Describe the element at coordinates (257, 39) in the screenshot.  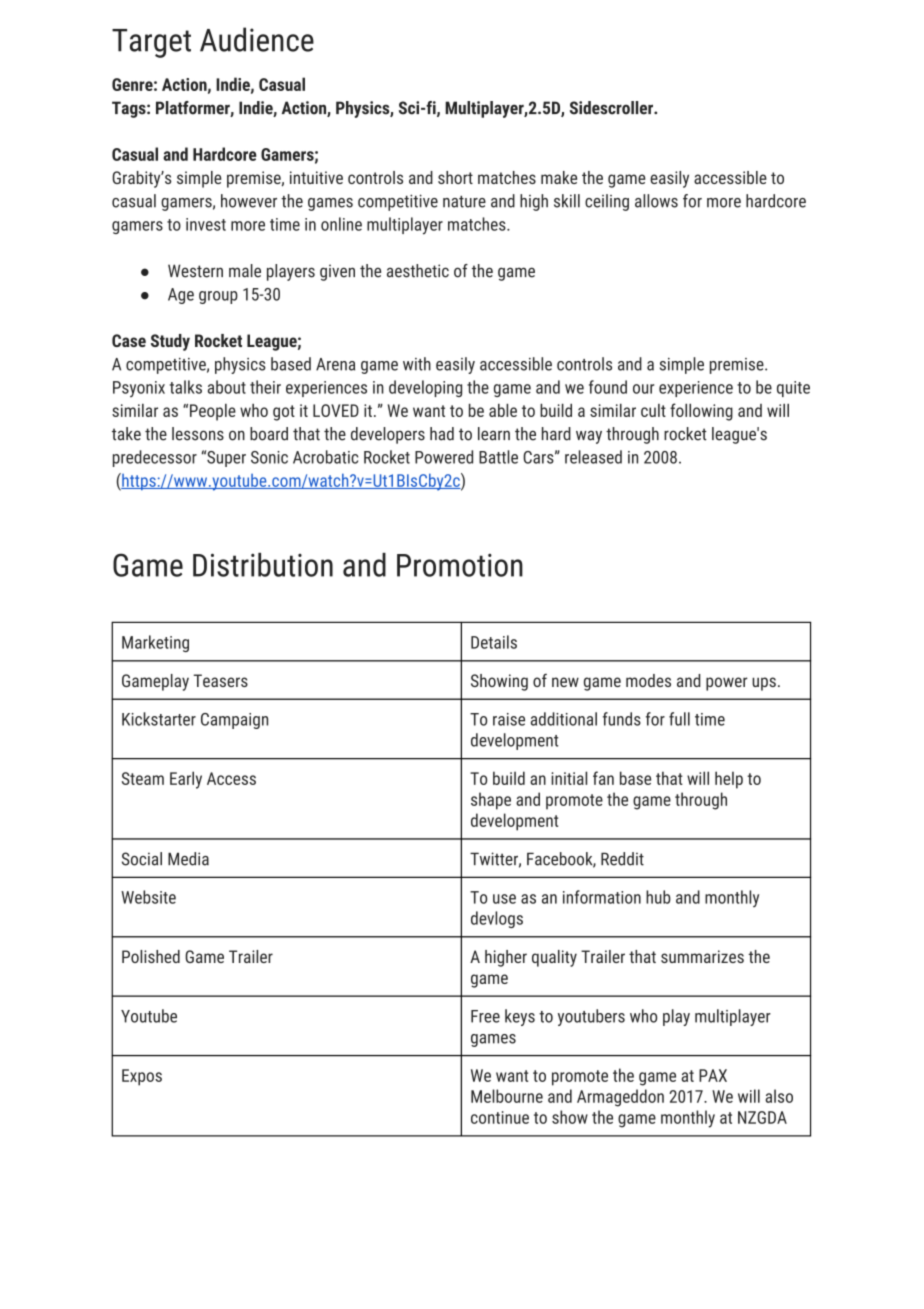
I see `Audience` at that location.
